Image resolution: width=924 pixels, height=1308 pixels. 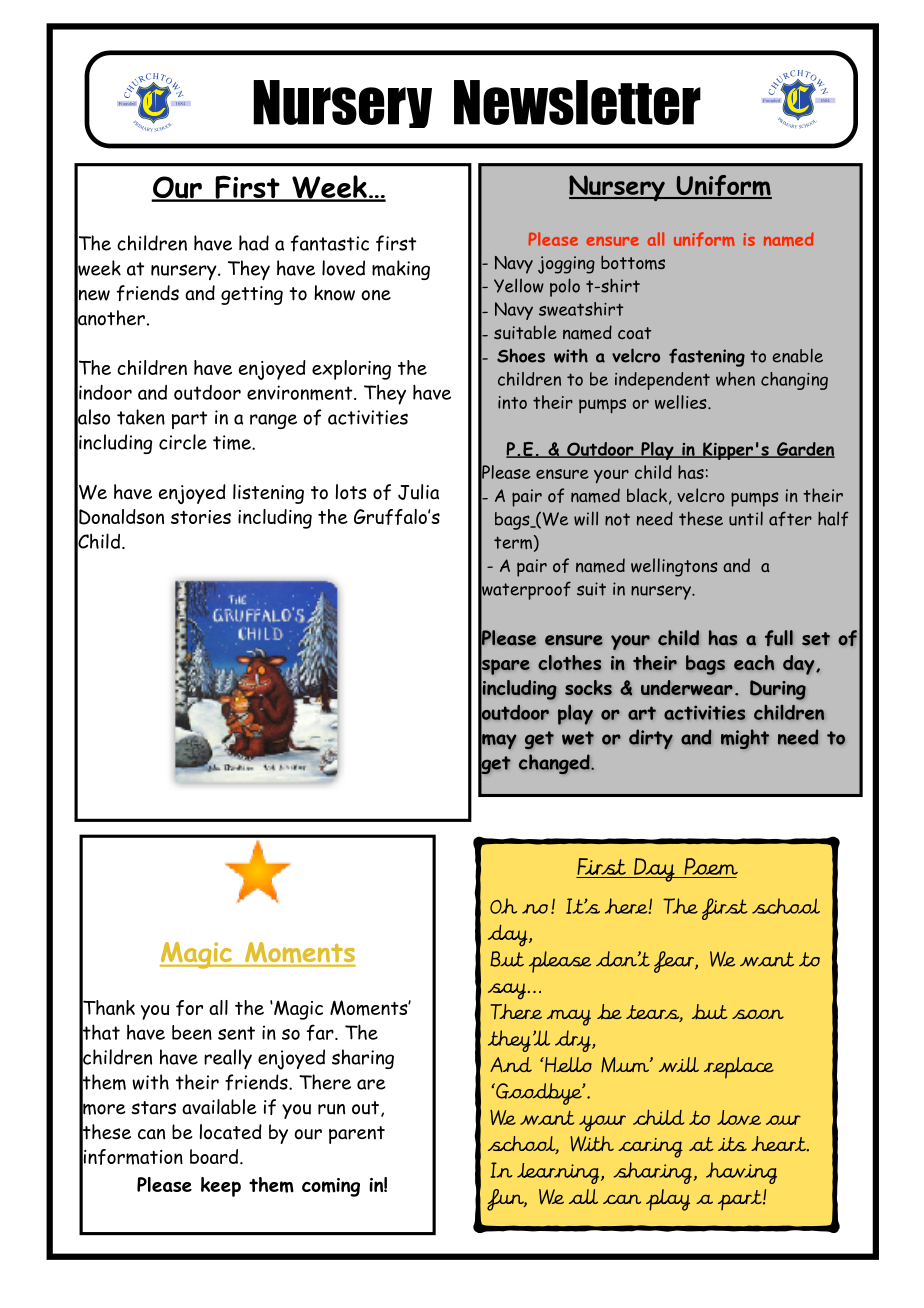 What do you see at coordinates (577, 102) in the screenshot?
I see `Newsletter` at bounding box center [577, 102].
